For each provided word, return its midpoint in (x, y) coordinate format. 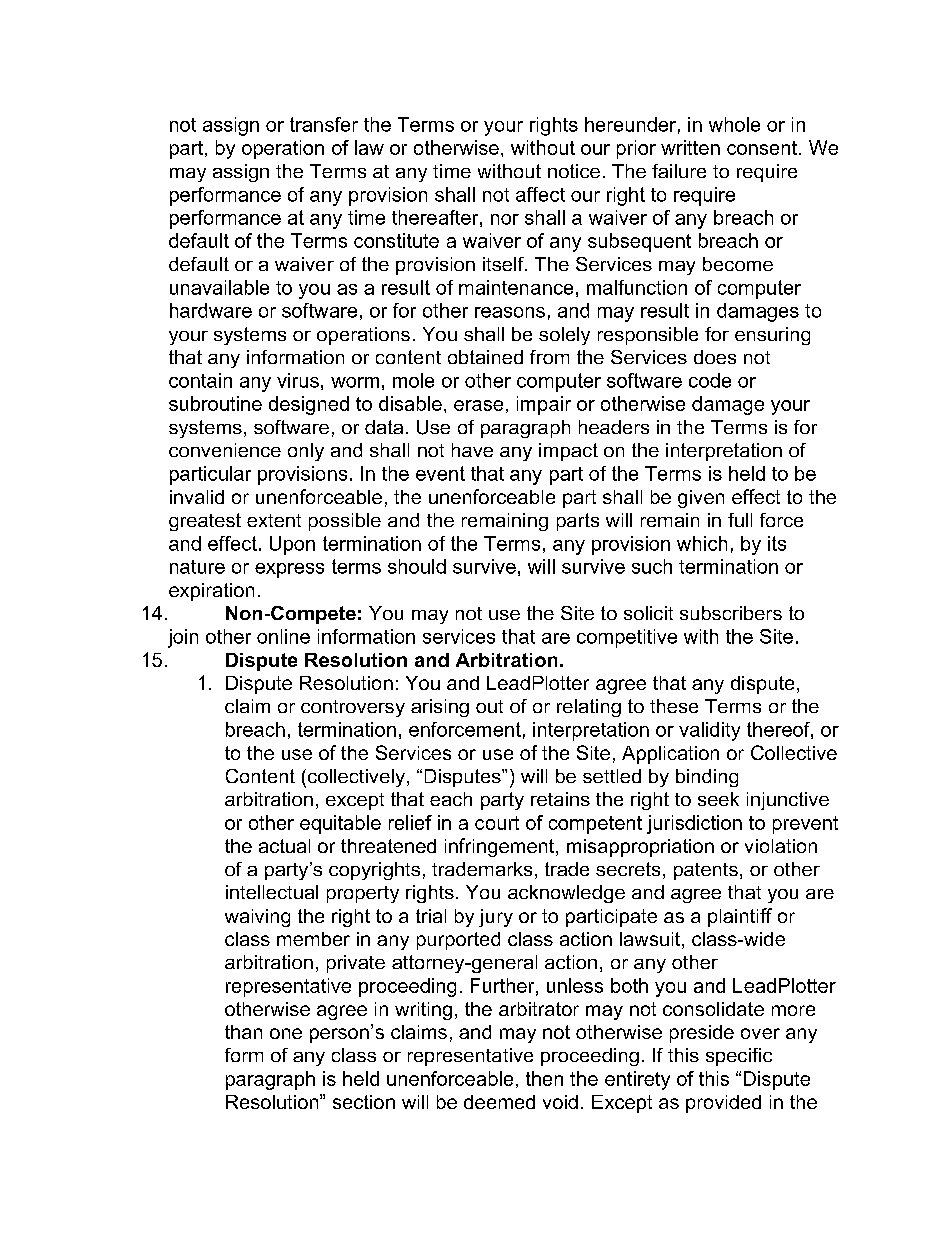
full (740, 520)
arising (440, 708)
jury (496, 918)
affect (540, 194)
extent (274, 520)
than (243, 1032)
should (417, 566)
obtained (485, 357)
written (690, 147)
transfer (324, 124)
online (283, 636)
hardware (211, 310)
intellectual (272, 892)
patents (706, 871)
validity (709, 731)
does (715, 357)
